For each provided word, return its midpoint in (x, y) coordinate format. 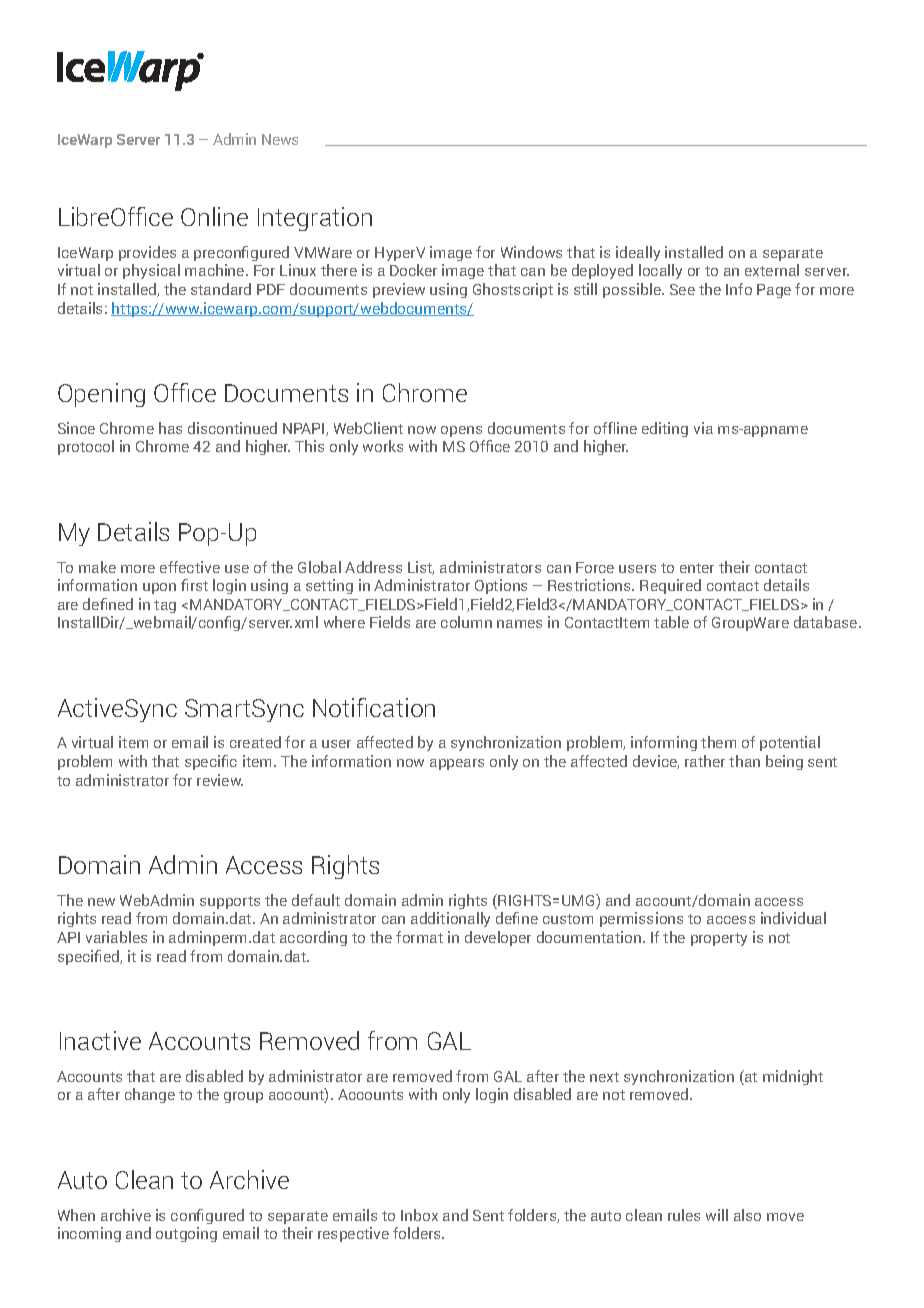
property (719, 939)
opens (461, 431)
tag (165, 606)
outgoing (186, 1234)
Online (214, 216)
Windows (531, 252)
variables (116, 937)
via (703, 428)
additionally (450, 919)
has (170, 428)
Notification (374, 707)
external (772, 270)
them (718, 742)
